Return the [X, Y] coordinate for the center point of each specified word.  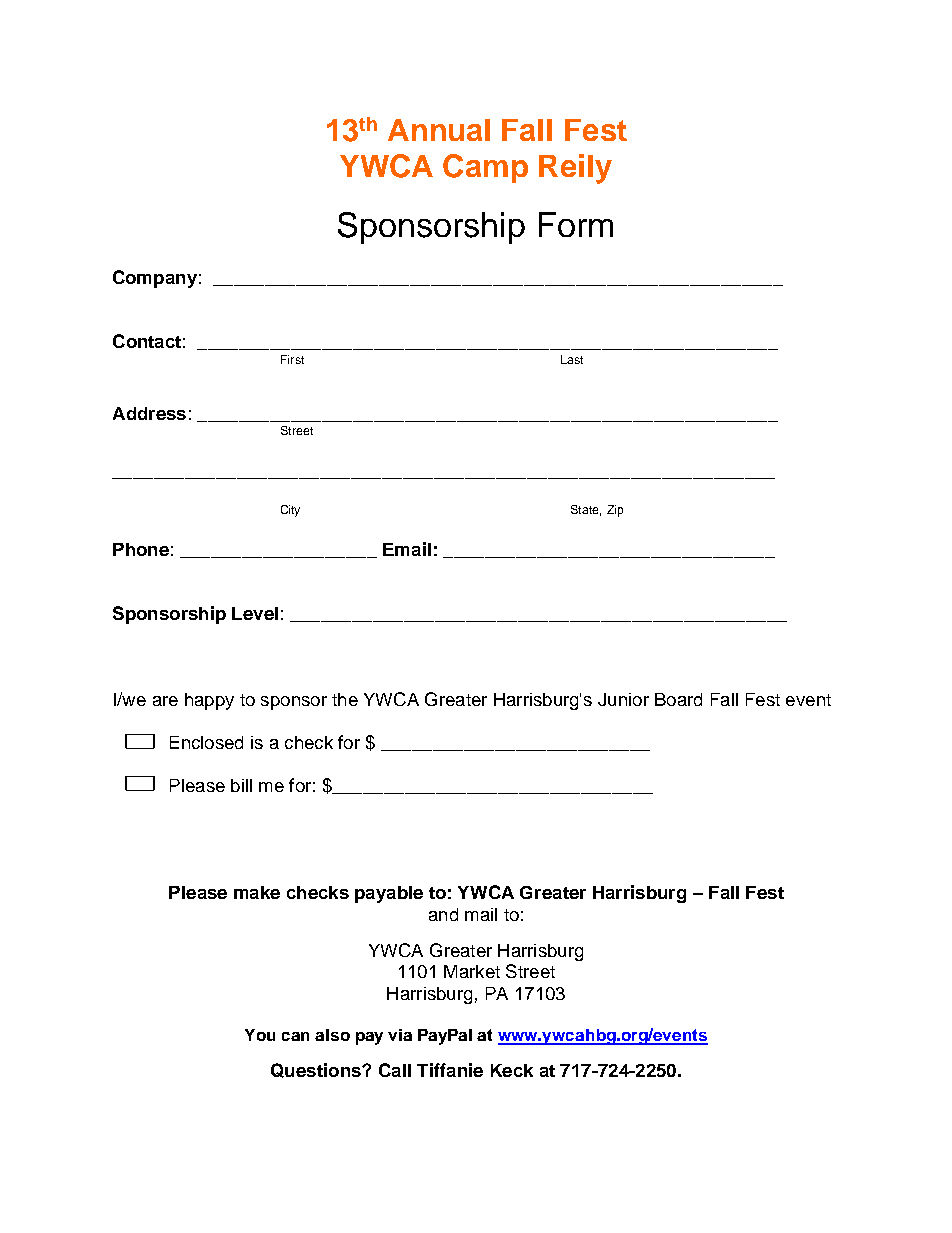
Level [255, 613]
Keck [512, 1070]
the [345, 699]
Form [576, 224]
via [400, 1035]
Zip [615, 511]
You [260, 1035]
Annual [439, 130]
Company [155, 279]
